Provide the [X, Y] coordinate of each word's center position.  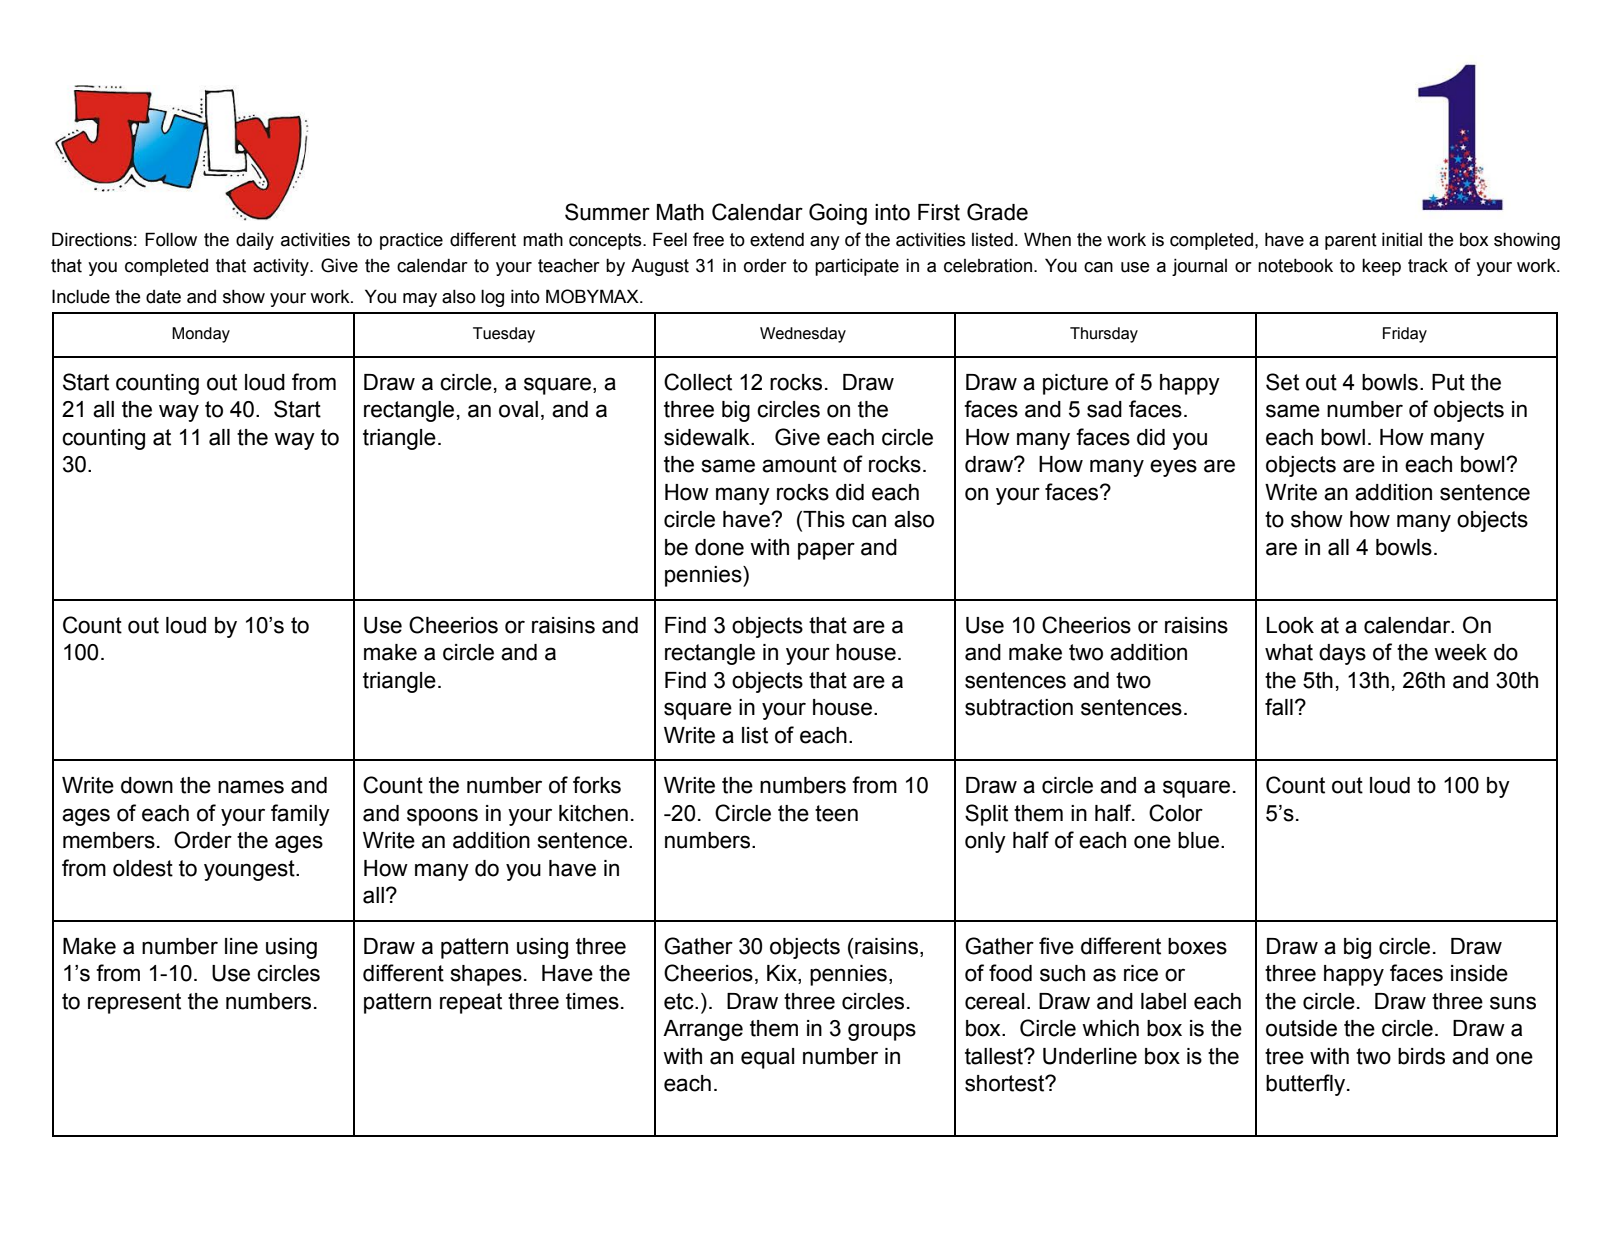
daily [255, 241]
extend [777, 239]
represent [134, 1003]
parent [1351, 241]
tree [1284, 1056]
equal [768, 1058]
